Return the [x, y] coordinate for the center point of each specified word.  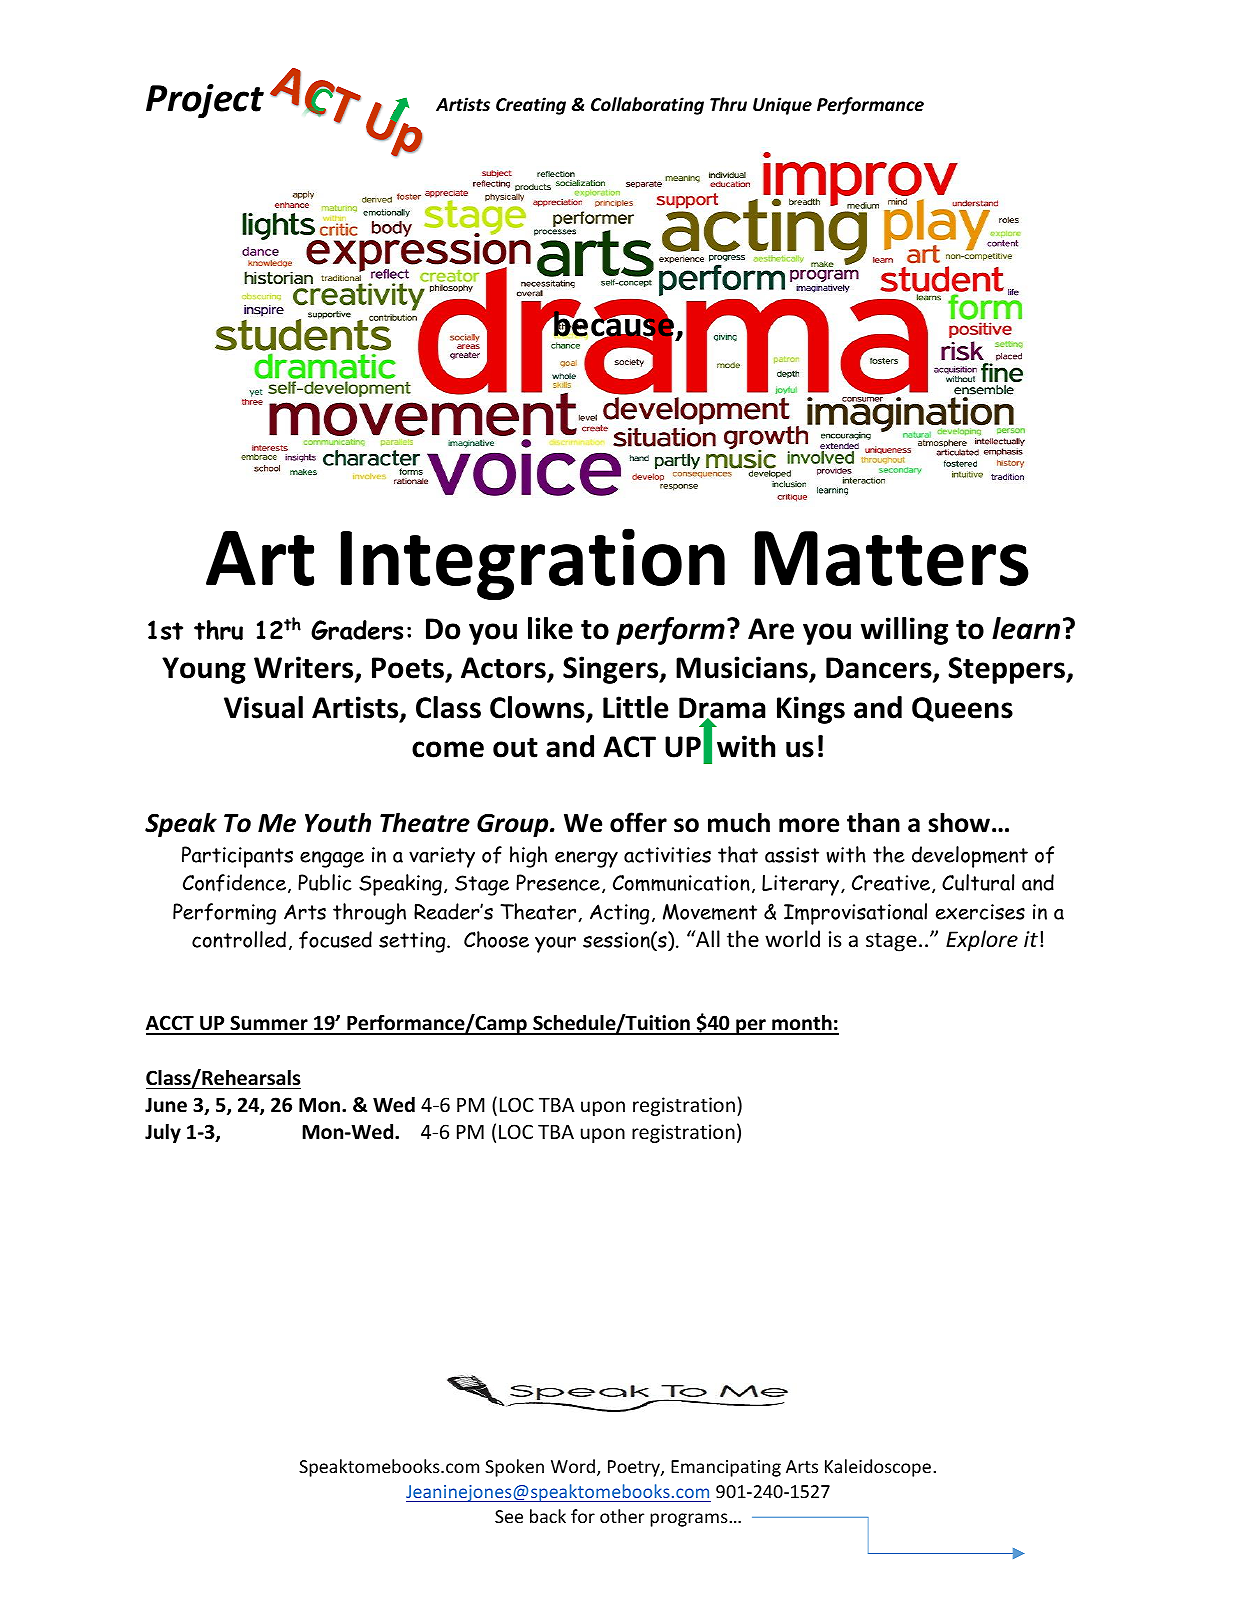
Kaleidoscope [878, 1468]
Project [205, 101]
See [509, 1516]
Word [574, 1467]
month [802, 1024]
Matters [892, 558]
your [555, 944]
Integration [533, 564]
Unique [782, 106]
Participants [237, 857]
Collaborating [647, 106]
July [163, 1133]
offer [638, 822]
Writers [305, 668]
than [873, 822]
